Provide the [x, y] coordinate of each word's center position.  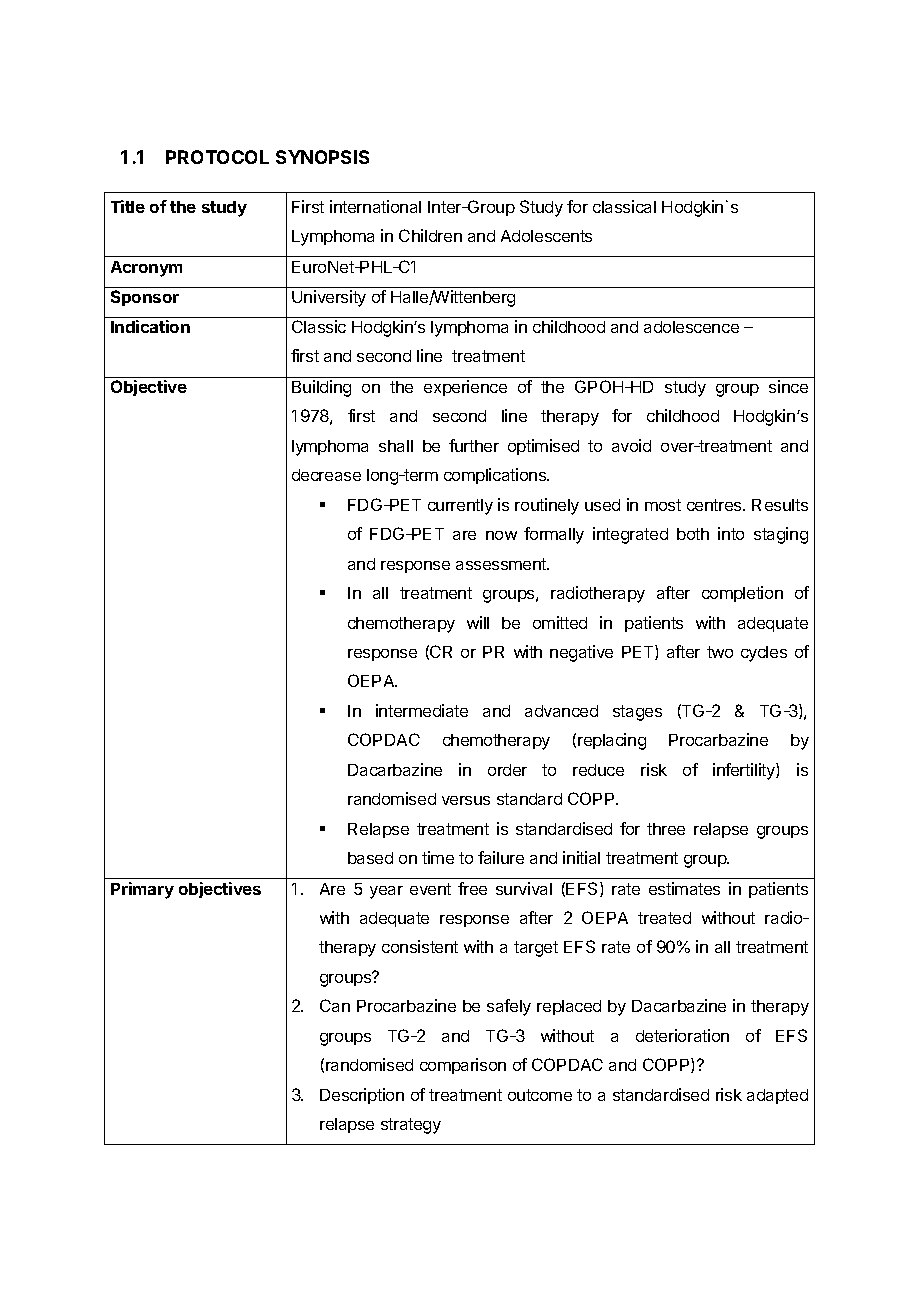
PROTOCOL [217, 157]
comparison [463, 1066]
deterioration [682, 1035]
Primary [142, 890]
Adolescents [546, 236]
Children [430, 235]
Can [335, 1005]
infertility [745, 771]
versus [466, 800]
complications [496, 476]
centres [715, 505]
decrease [326, 475]
